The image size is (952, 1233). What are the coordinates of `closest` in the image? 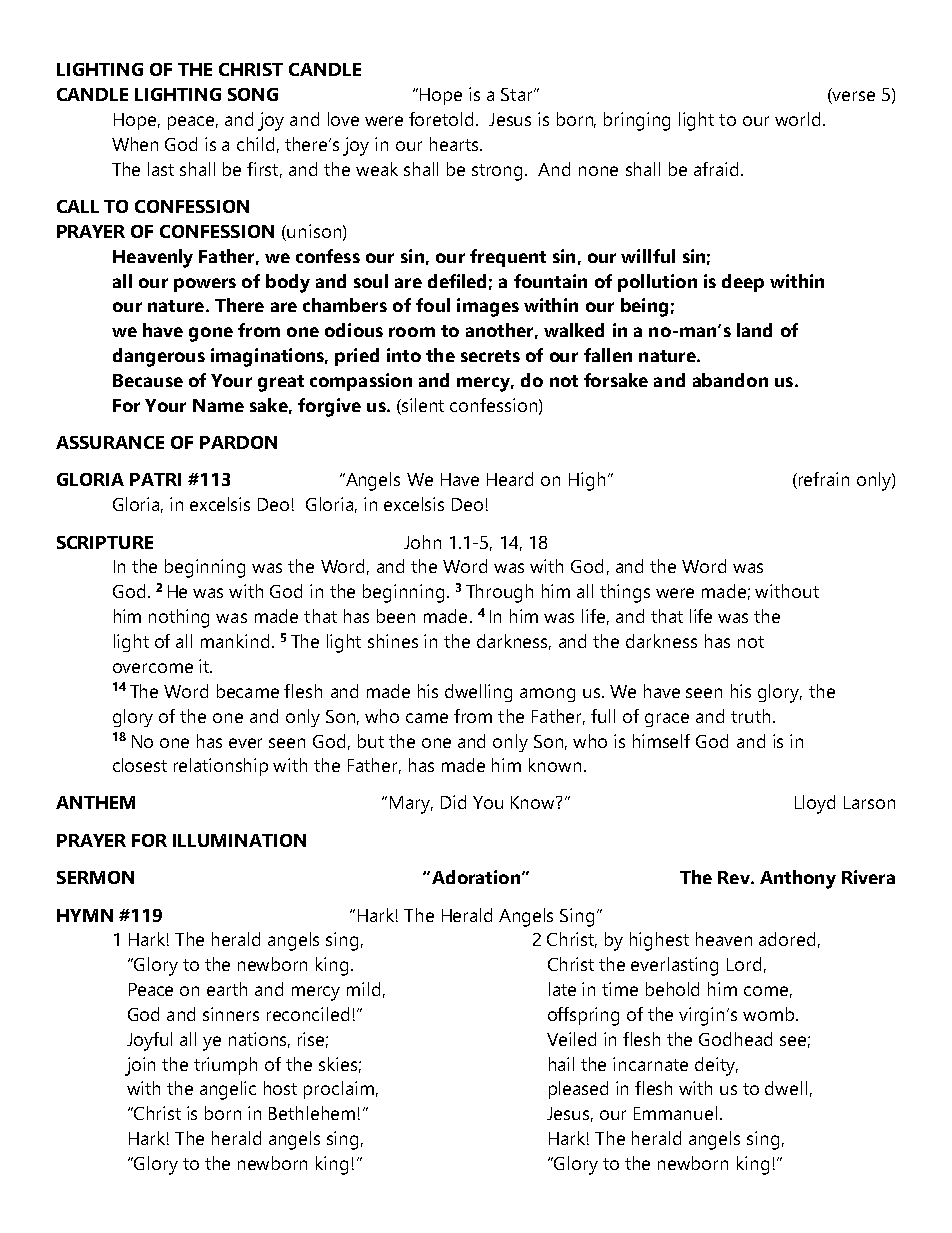 It's located at (140, 765).
